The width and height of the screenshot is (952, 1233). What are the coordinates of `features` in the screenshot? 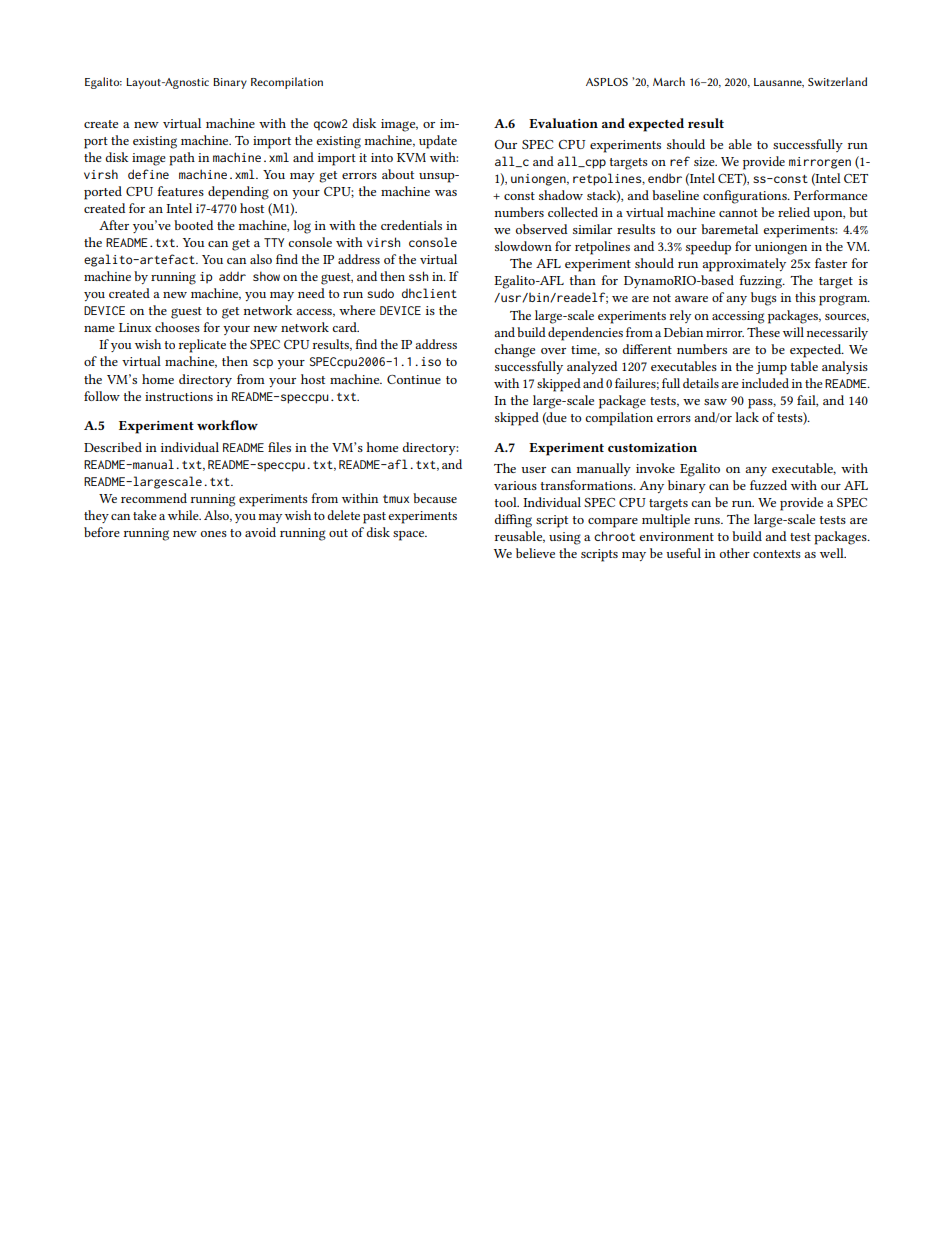 It's located at (180, 191).
